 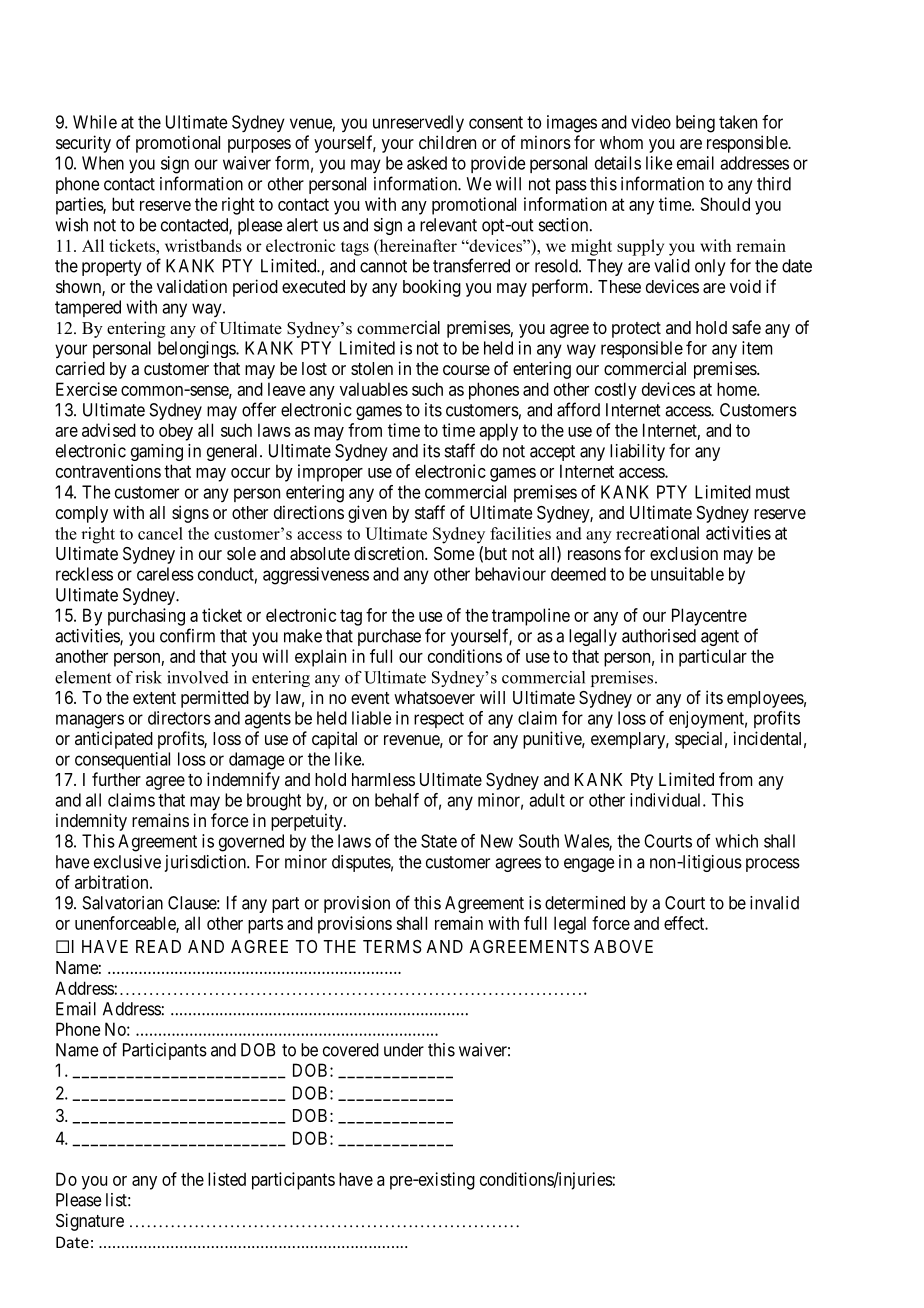 What do you see at coordinates (427, 163) in the screenshot?
I see `asked` at bounding box center [427, 163].
